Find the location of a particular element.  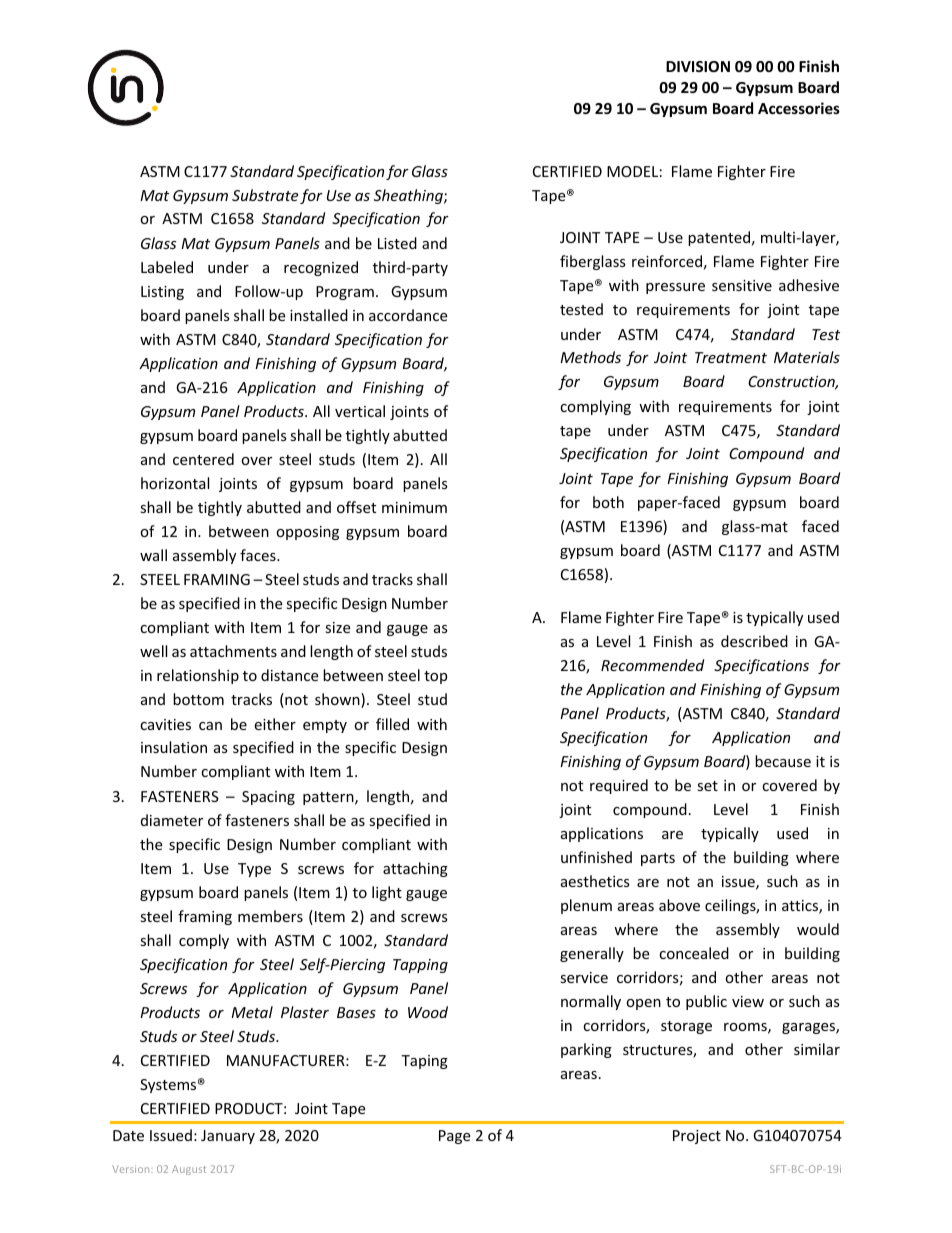

Treatment is located at coordinates (731, 357).
